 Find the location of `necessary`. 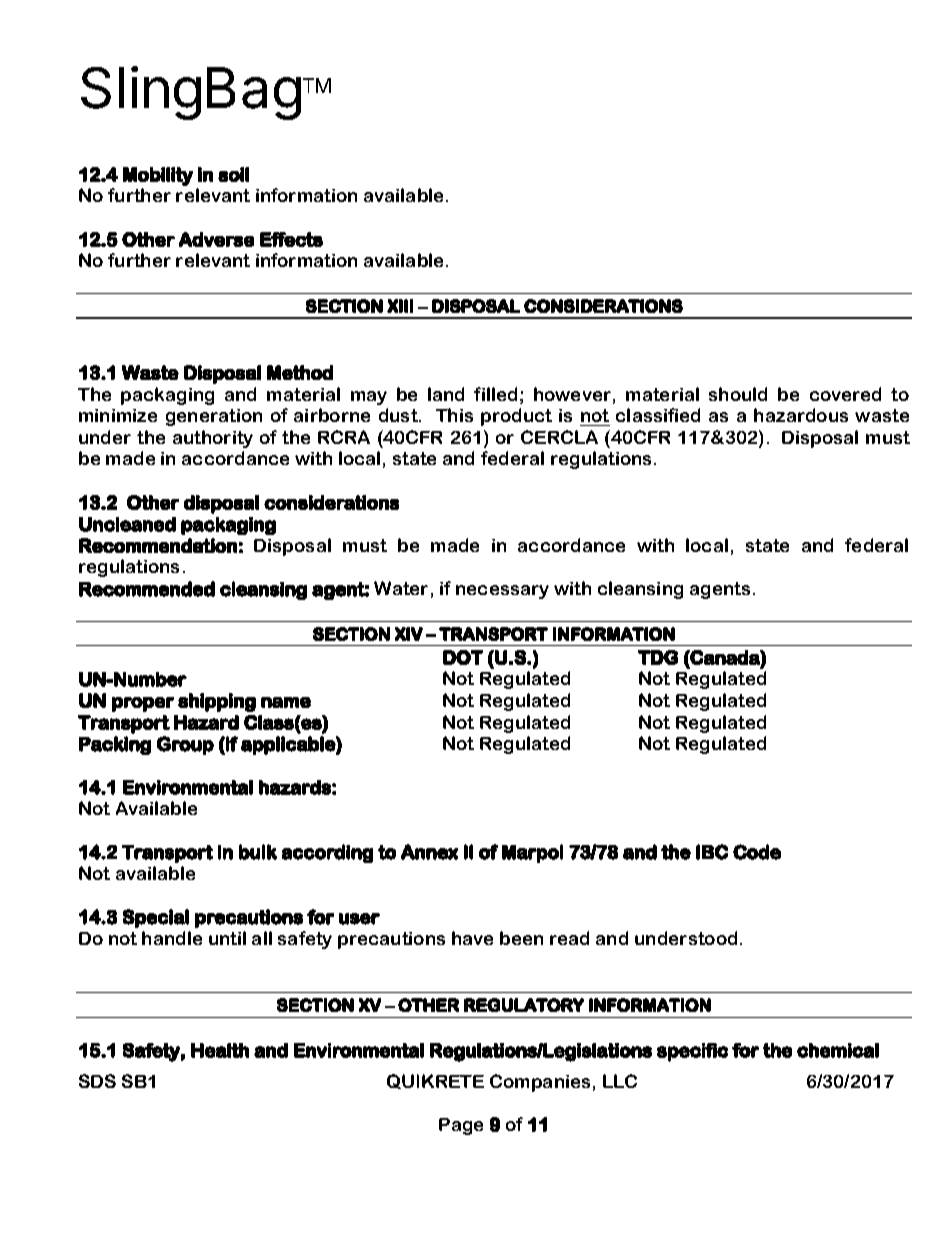

necessary is located at coordinates (502, 592).
